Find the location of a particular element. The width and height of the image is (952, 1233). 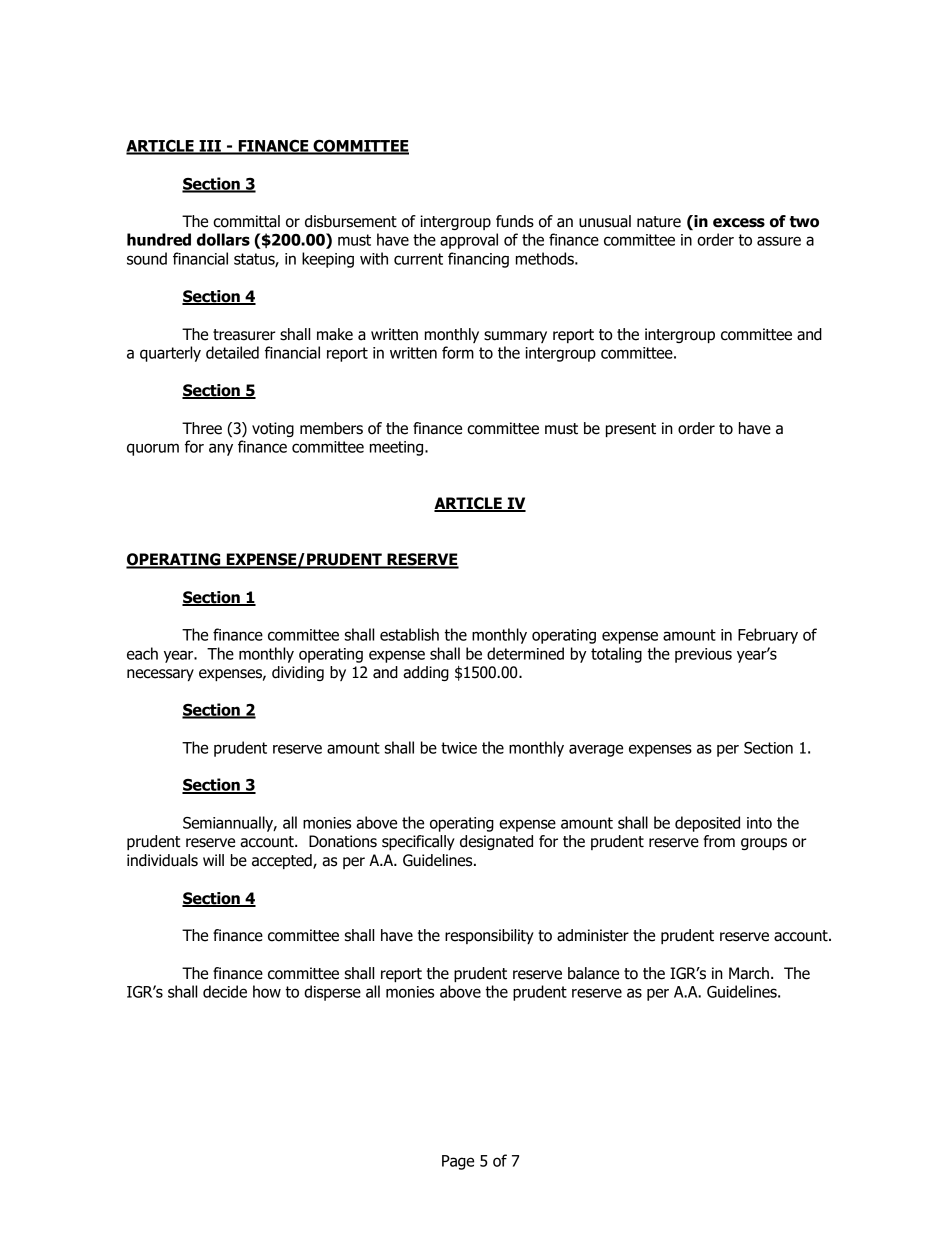

III is located at coordinates (210, 147).
